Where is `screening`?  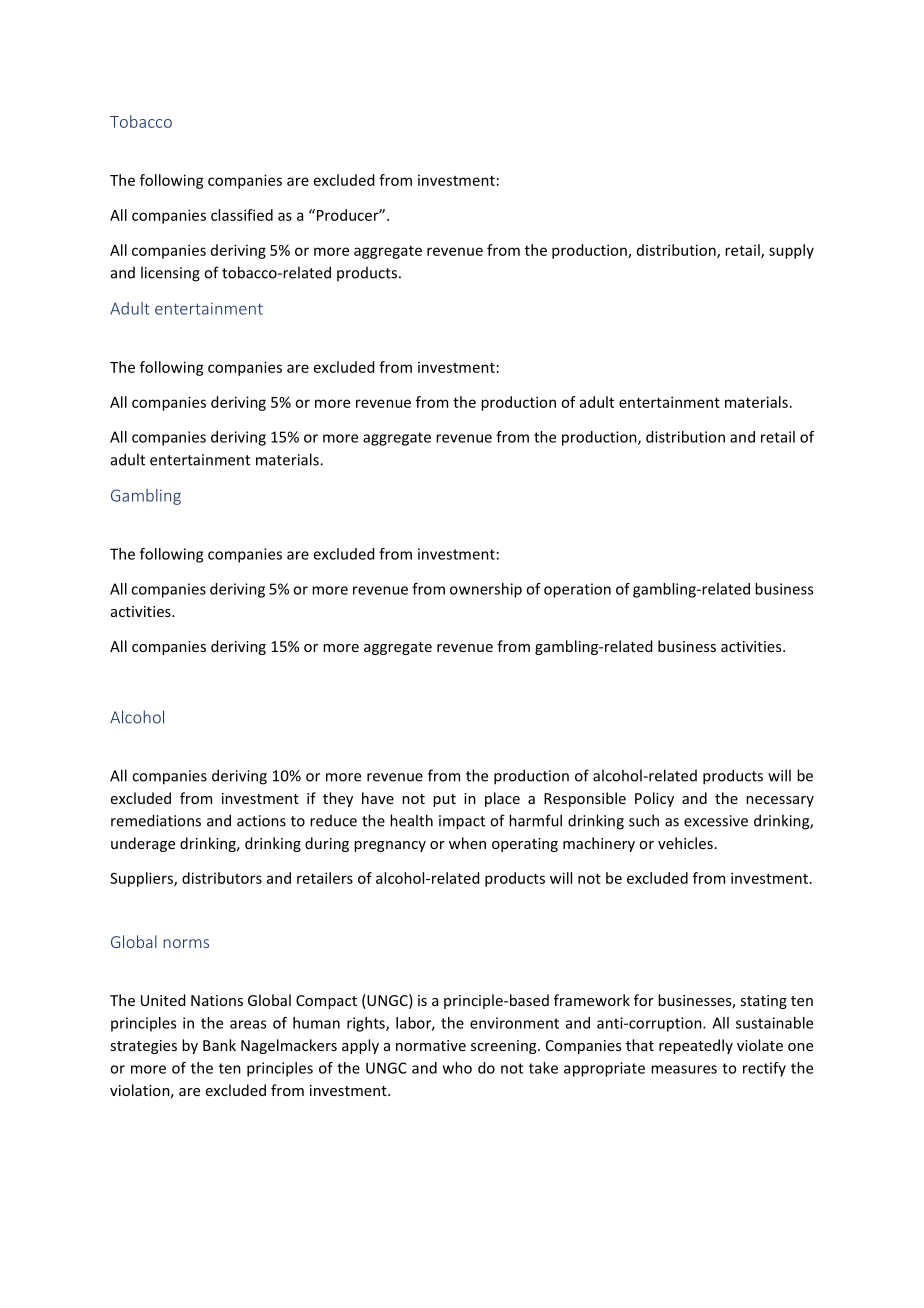 screening is located at coordinates (505, 1047).
